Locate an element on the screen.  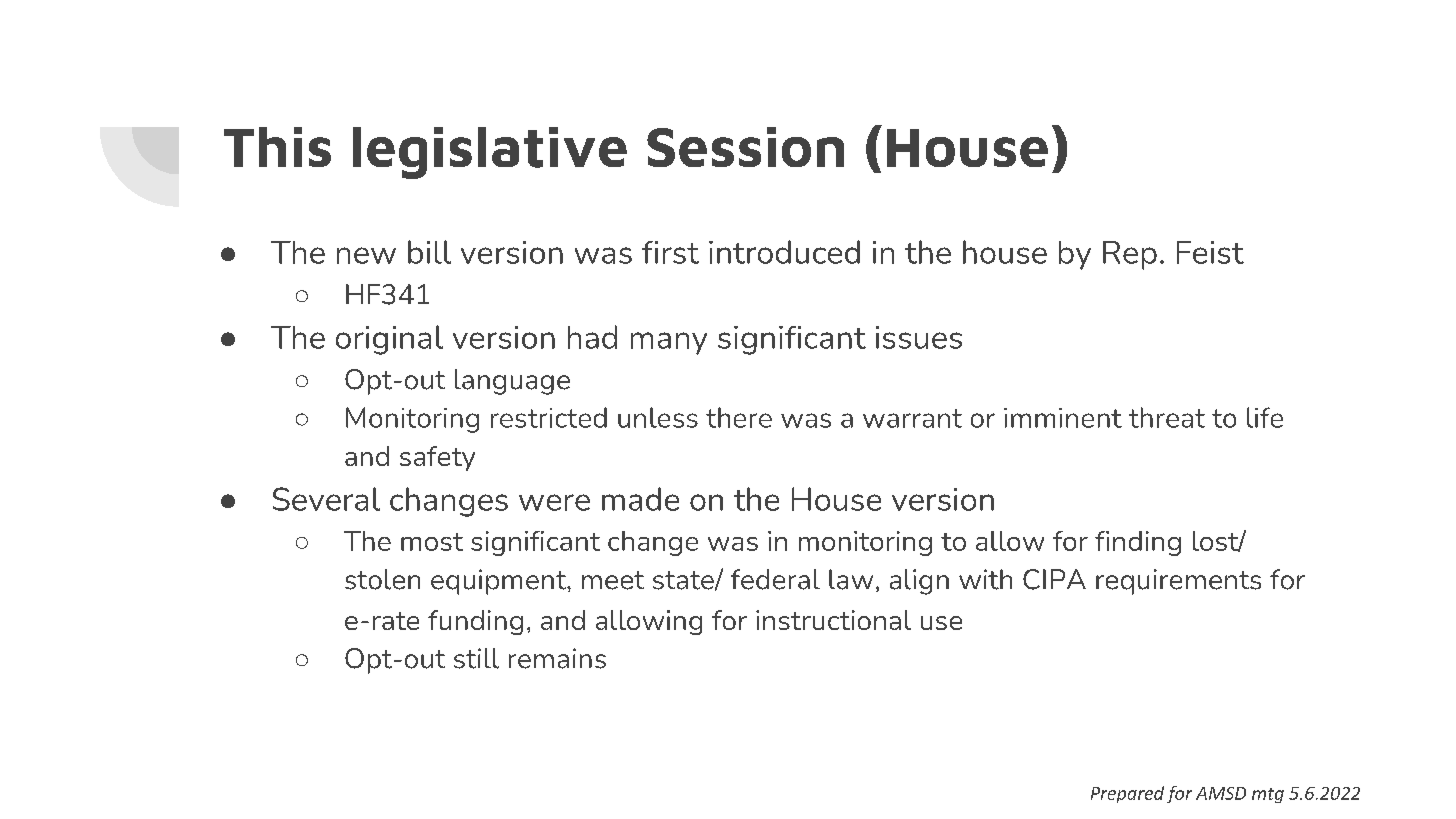
Session is located at coordinates (745, 147).
